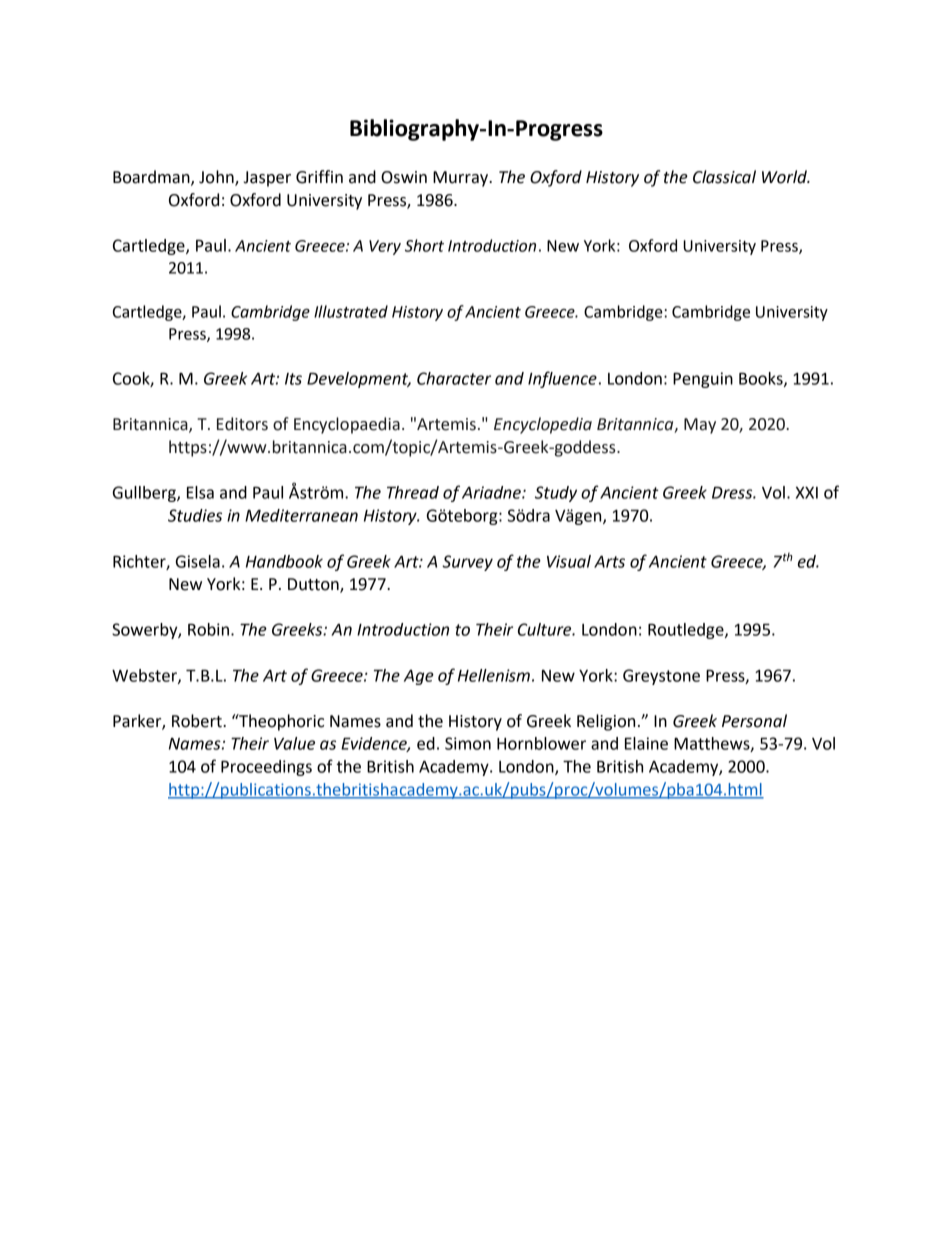  I want to click on Classical, so click(724, 177).
